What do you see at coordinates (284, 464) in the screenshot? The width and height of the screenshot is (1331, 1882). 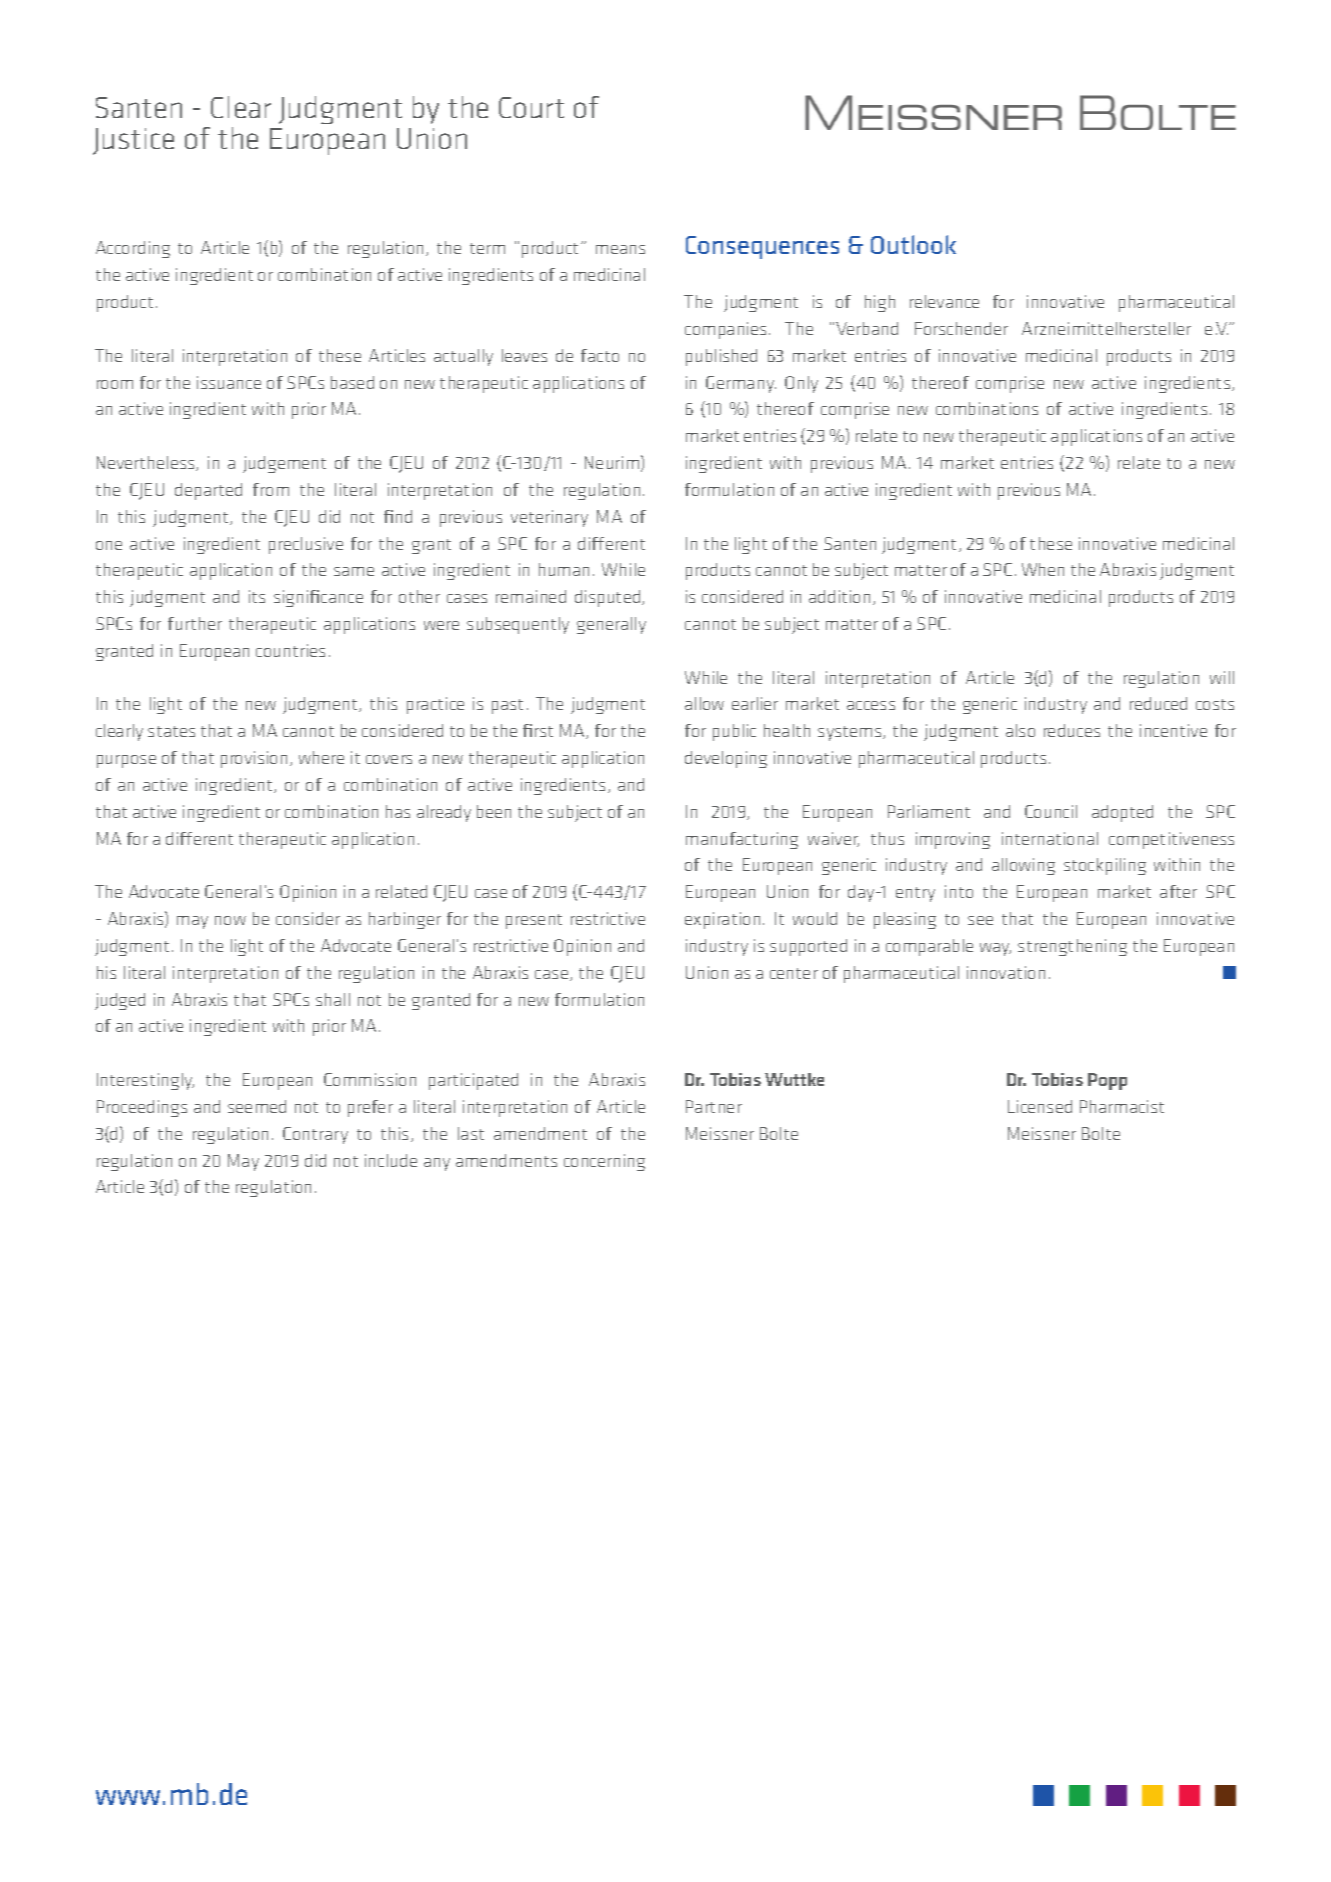 I see `judgement` at bounding box center [284, 464].
